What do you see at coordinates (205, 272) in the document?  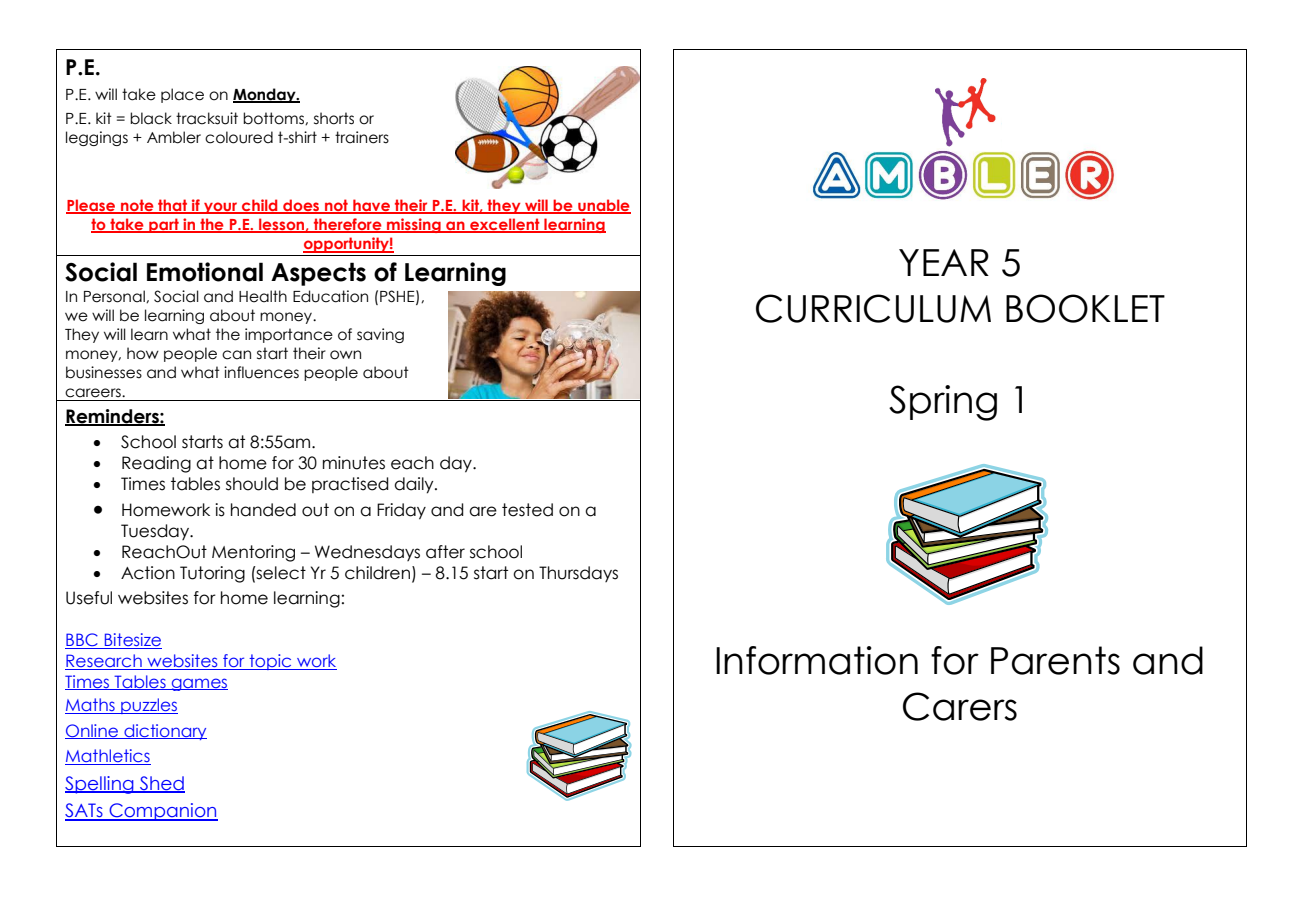 I see `Emotional` at bounding box center [205, 272].
